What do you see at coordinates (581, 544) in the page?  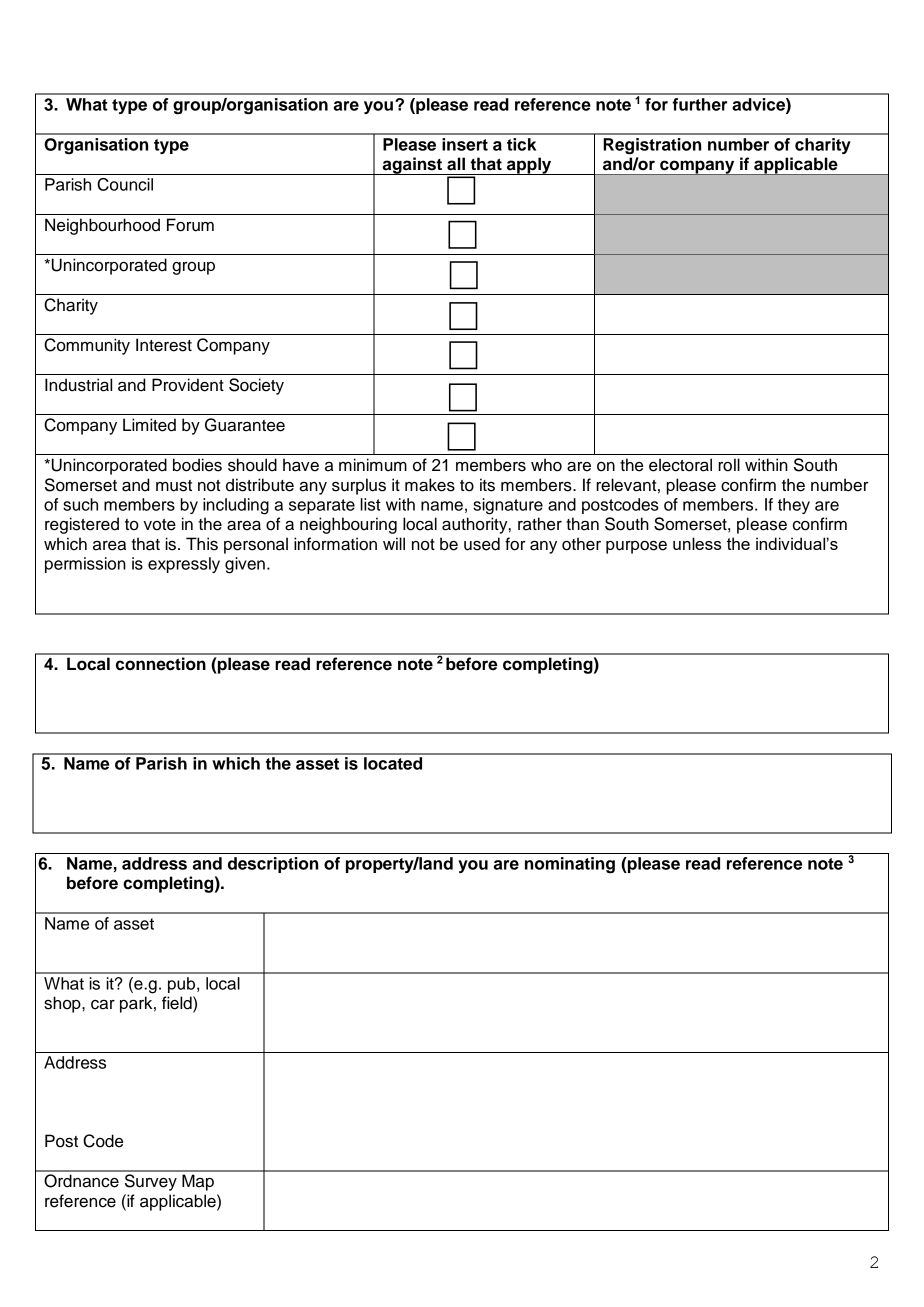 I see `other` at bounding box center [581, 544].
